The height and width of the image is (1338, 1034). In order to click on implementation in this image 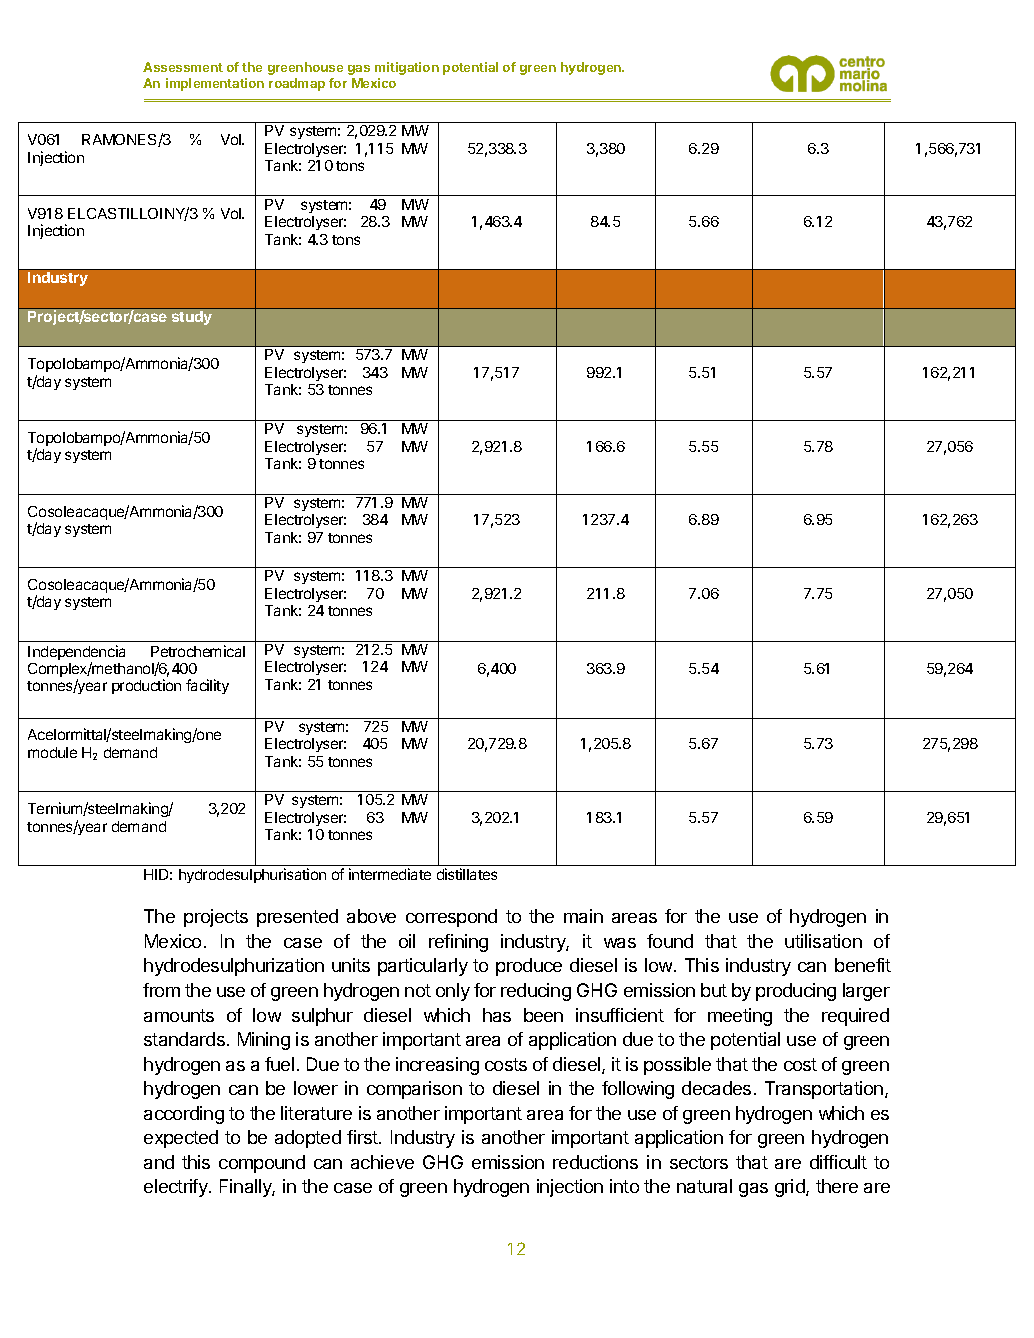, I will do `click(215, 84)`.
